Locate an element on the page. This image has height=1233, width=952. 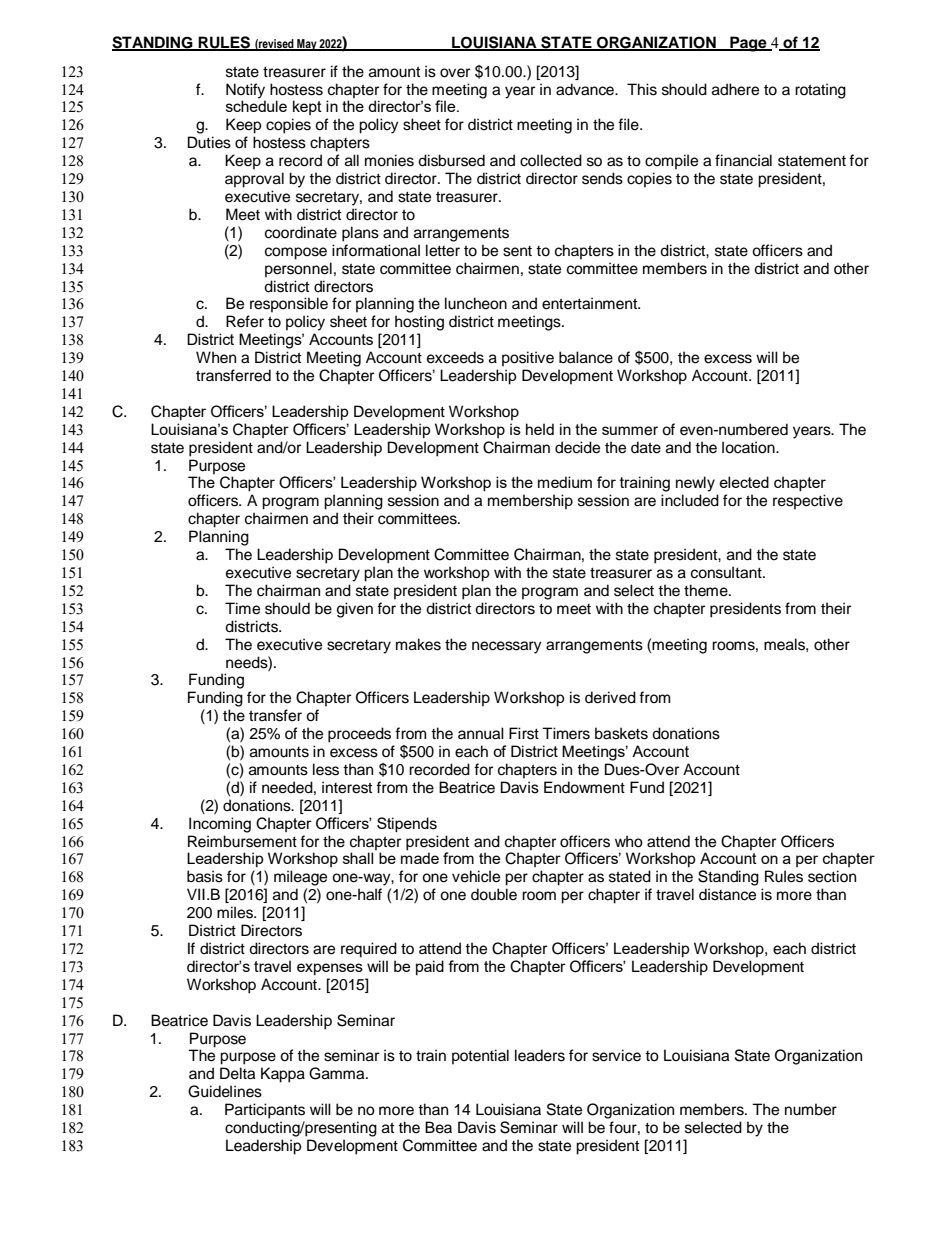
necessary is located at coordinates (507, 647).
